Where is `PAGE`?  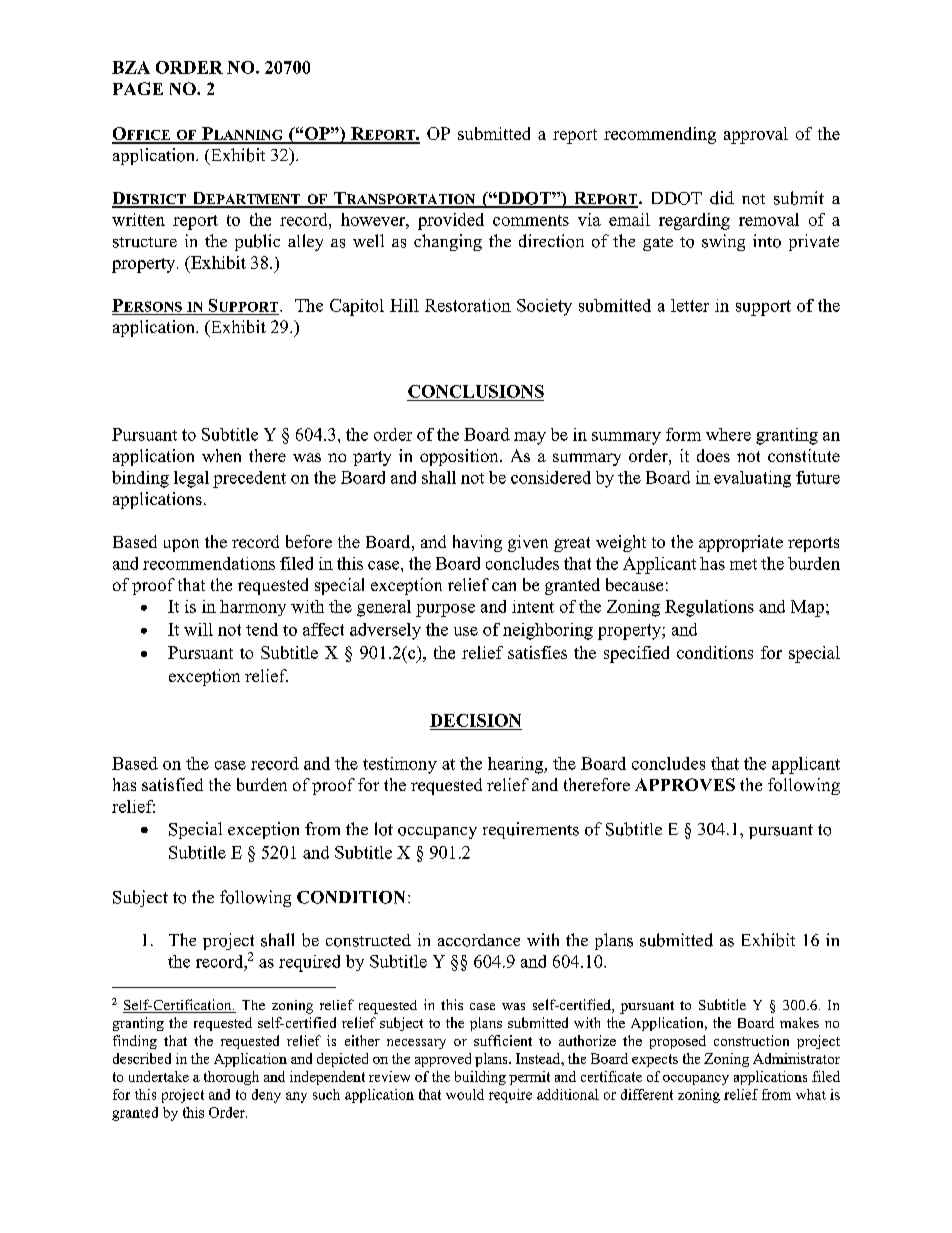 PAGE is located at coordinates (138, 88).
